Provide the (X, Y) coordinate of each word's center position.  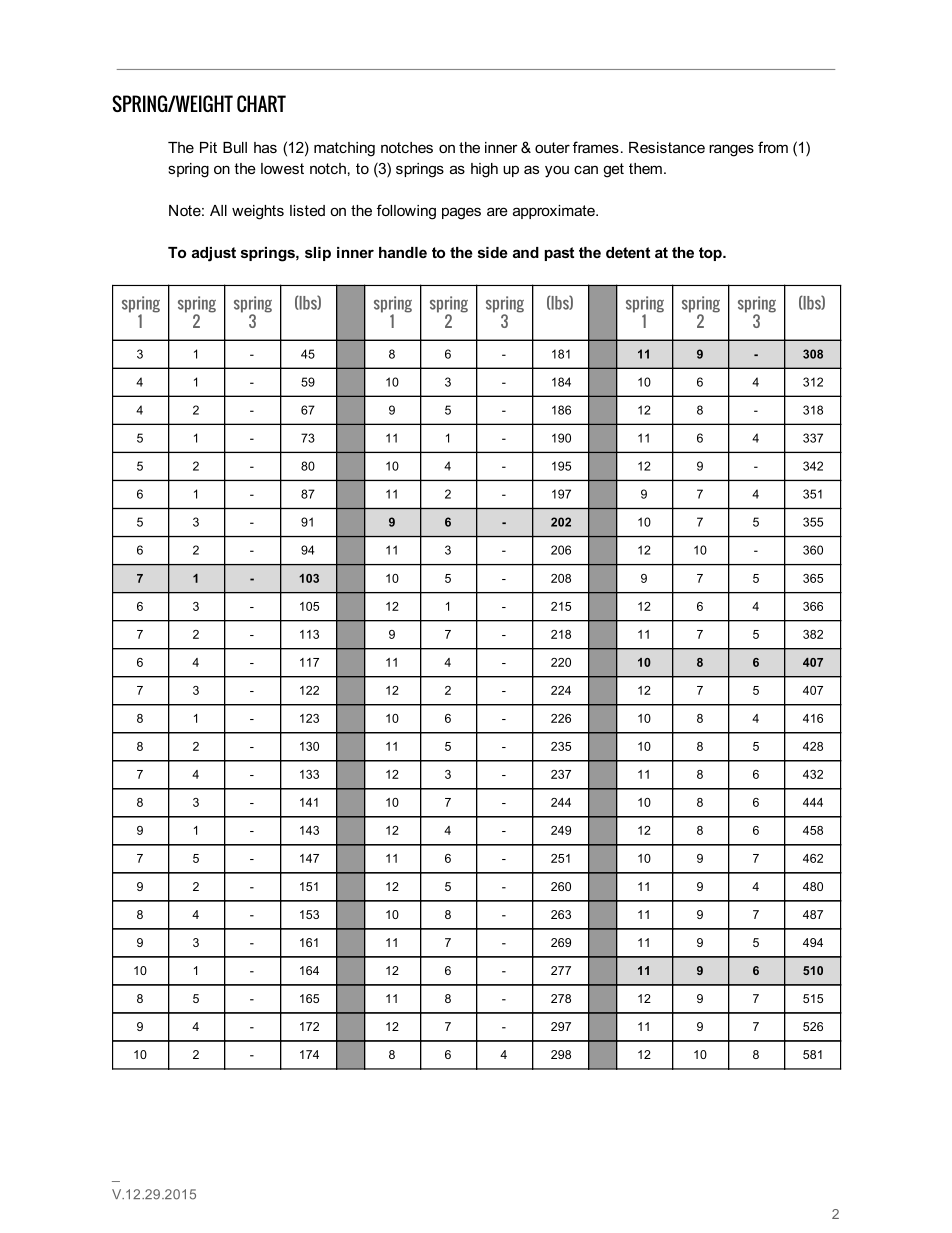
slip (318, 254)
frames (596, 147)
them (645, 168)
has (265, 147)
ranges (731, 150)
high (484, 170)
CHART (261, 103)
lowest (282, 168)
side (493, 252)
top (711, 254)
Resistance (667, 147)
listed (307, 210)
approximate (555, 212)
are (497, 211)
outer (552, 147)
